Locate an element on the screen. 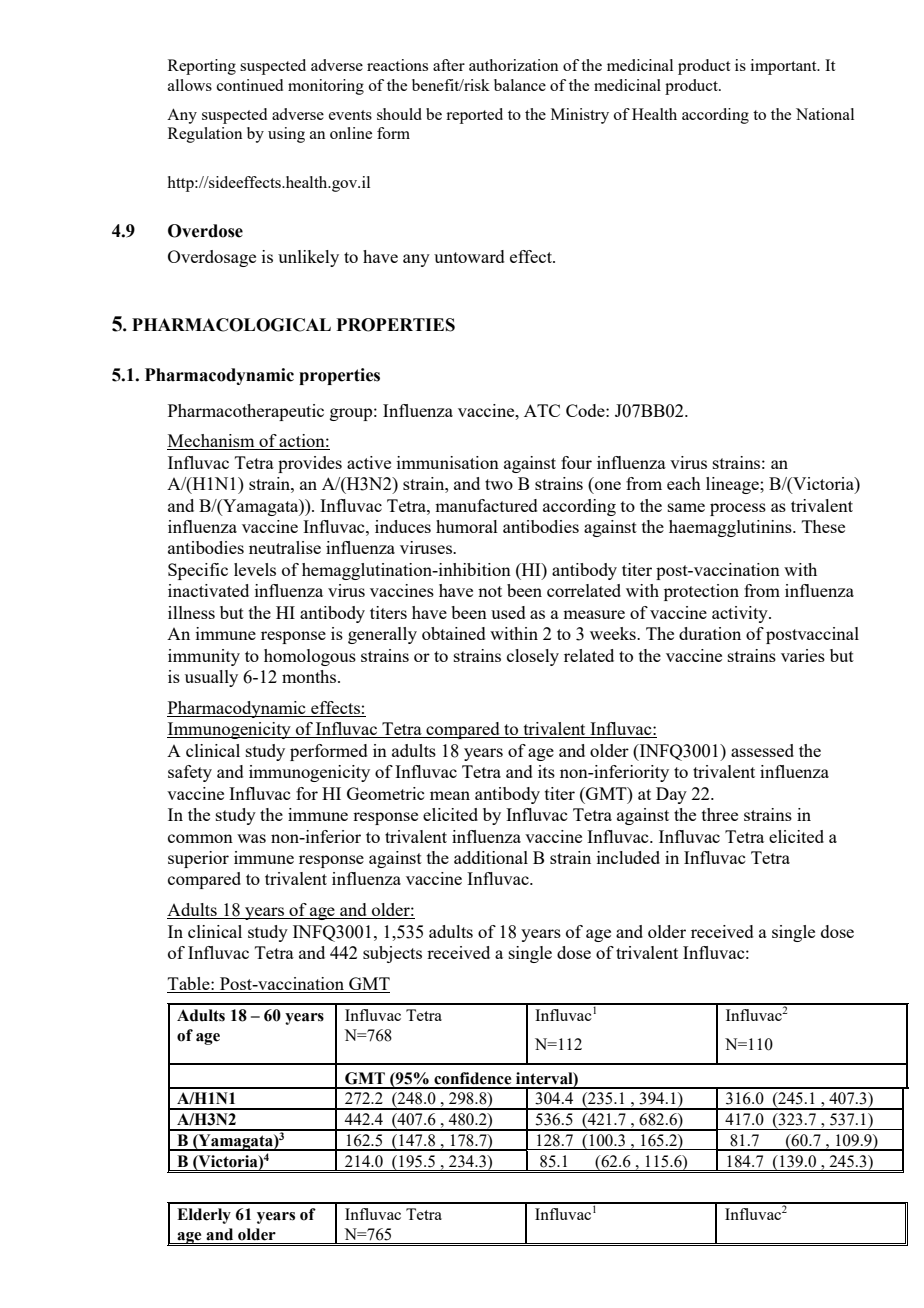 Image resolution: width=924 pixels, height=1308 pixels. homologous is located at coordinates (310, 657).
